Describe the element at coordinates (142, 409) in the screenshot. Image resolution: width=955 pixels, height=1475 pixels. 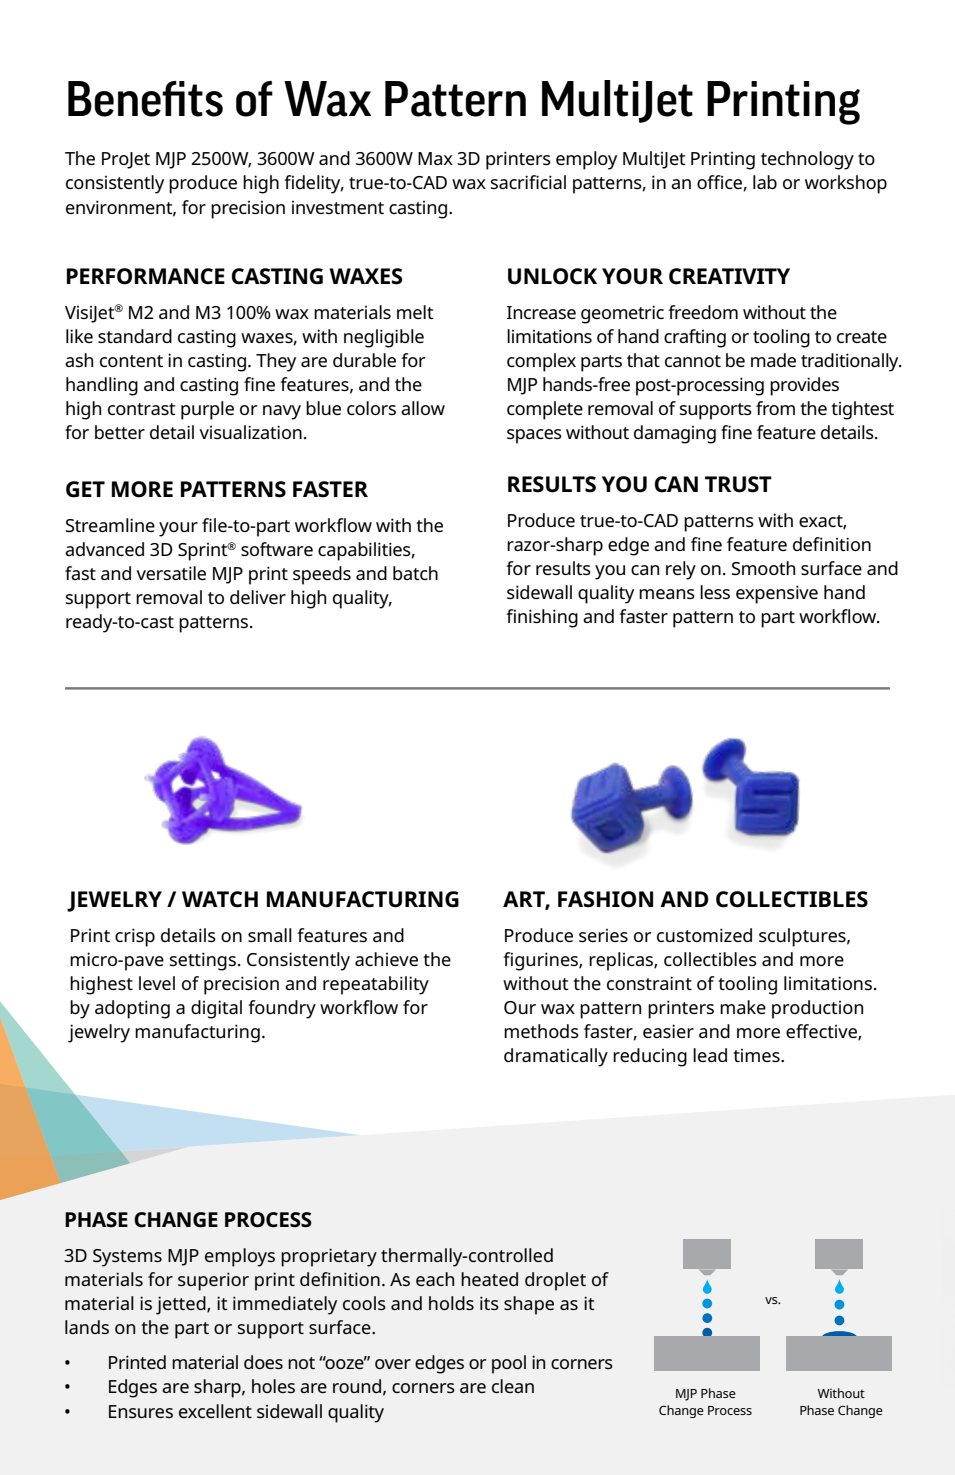
I see `contrast` at that location.
